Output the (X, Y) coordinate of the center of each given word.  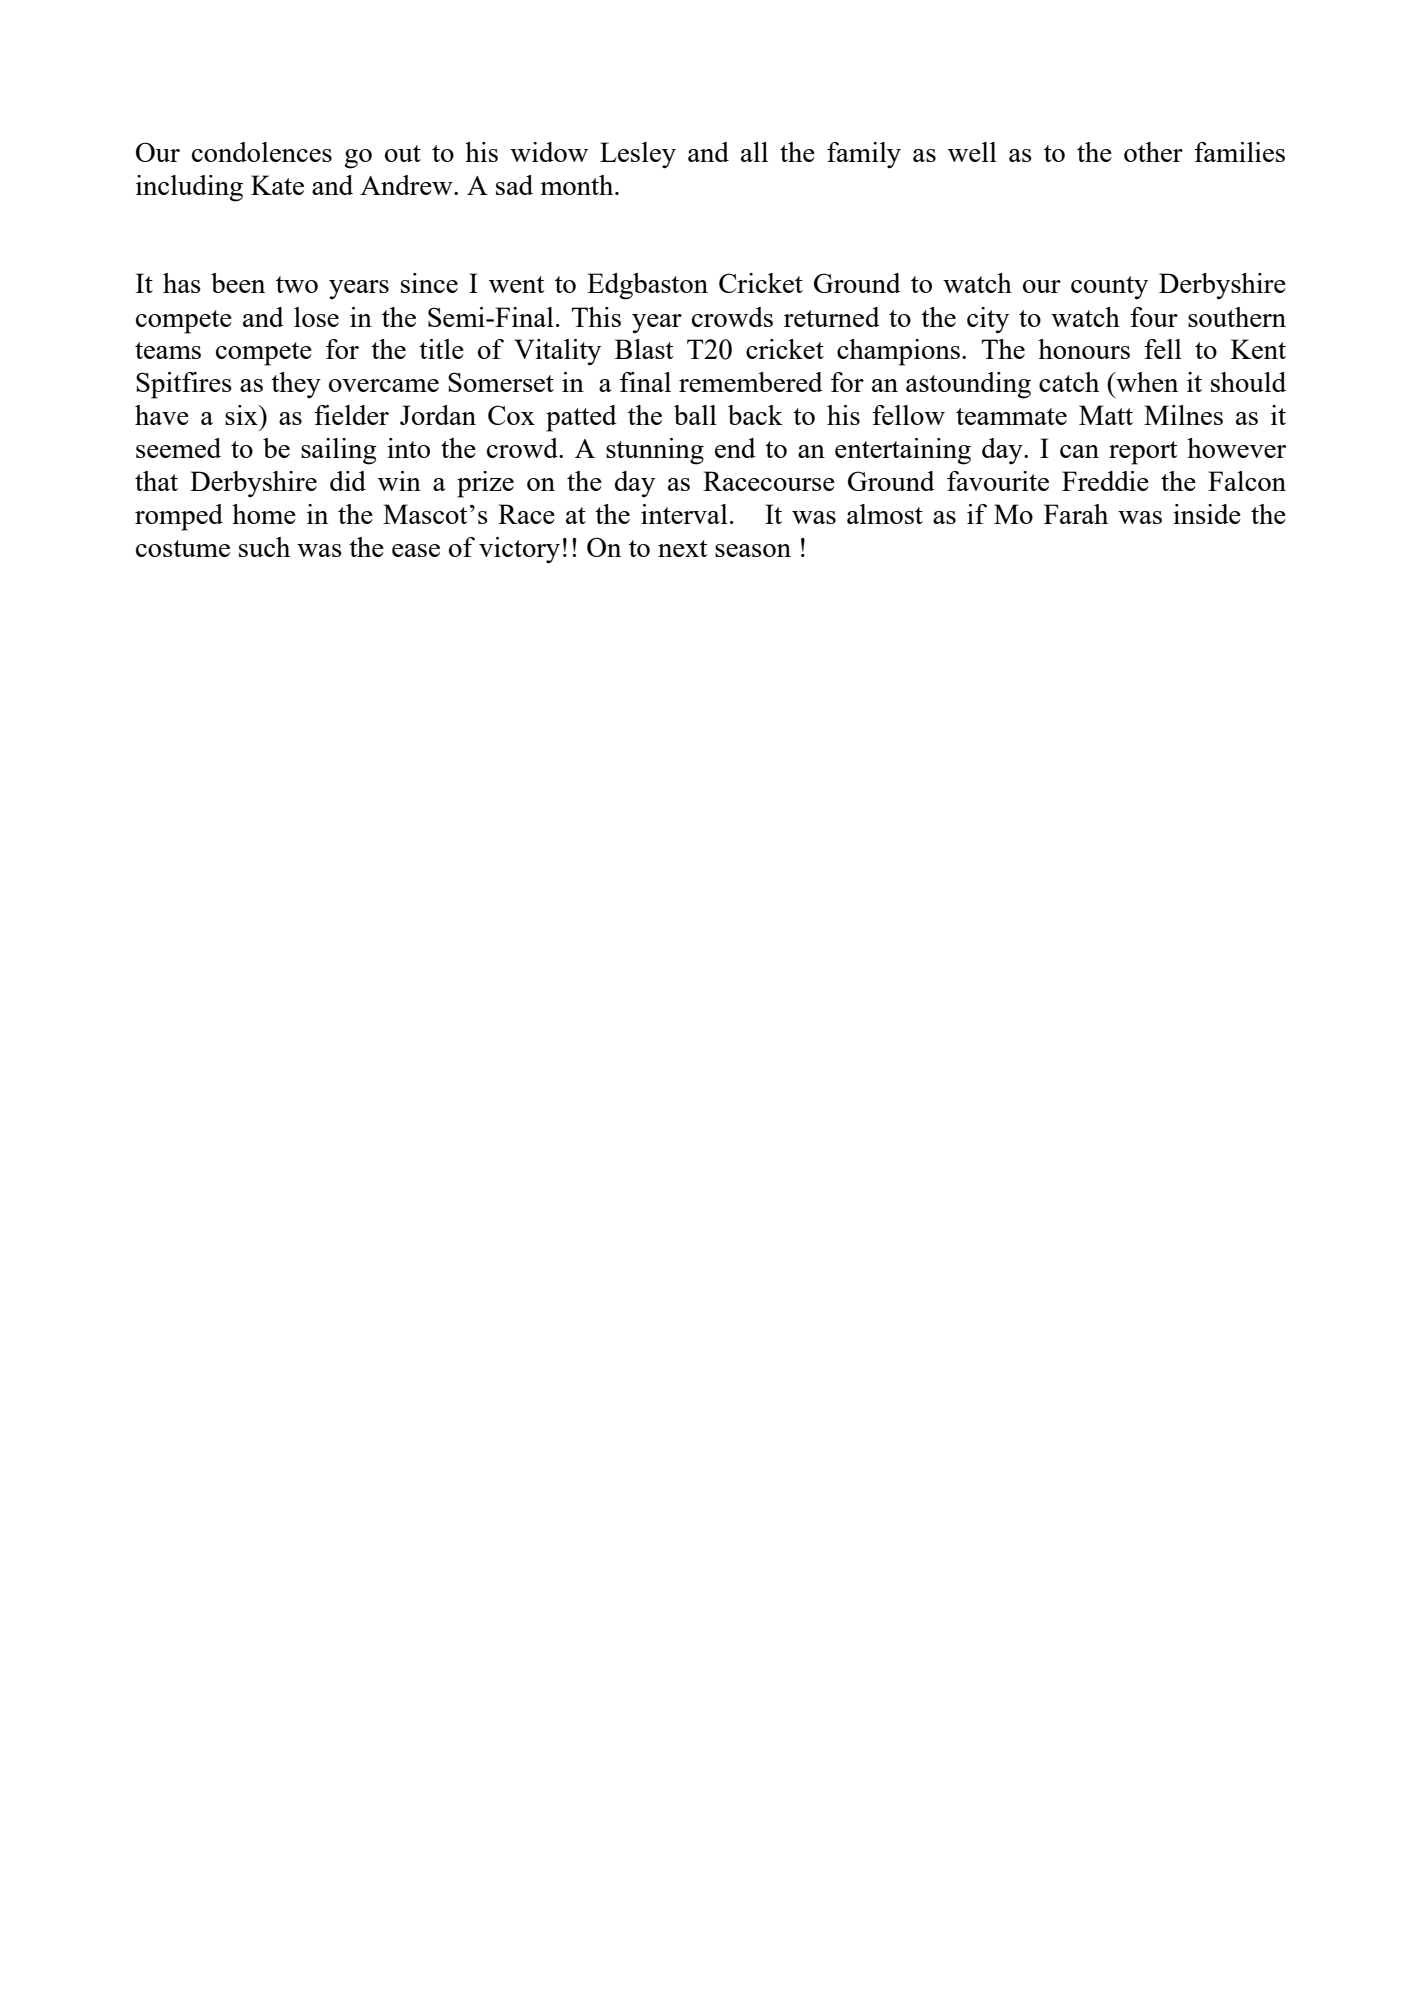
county (1109, 288)
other (1153, 152)
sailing (339, 451)
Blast (644, 349)
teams (168, 350)
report (1143, 453)
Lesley (638, 155)
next (683, 548)
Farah (1076, 514)
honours (1084, 349)
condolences (262, 152)
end (735, 448)
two (297, 284)
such (264, 547)
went (517, 284)
